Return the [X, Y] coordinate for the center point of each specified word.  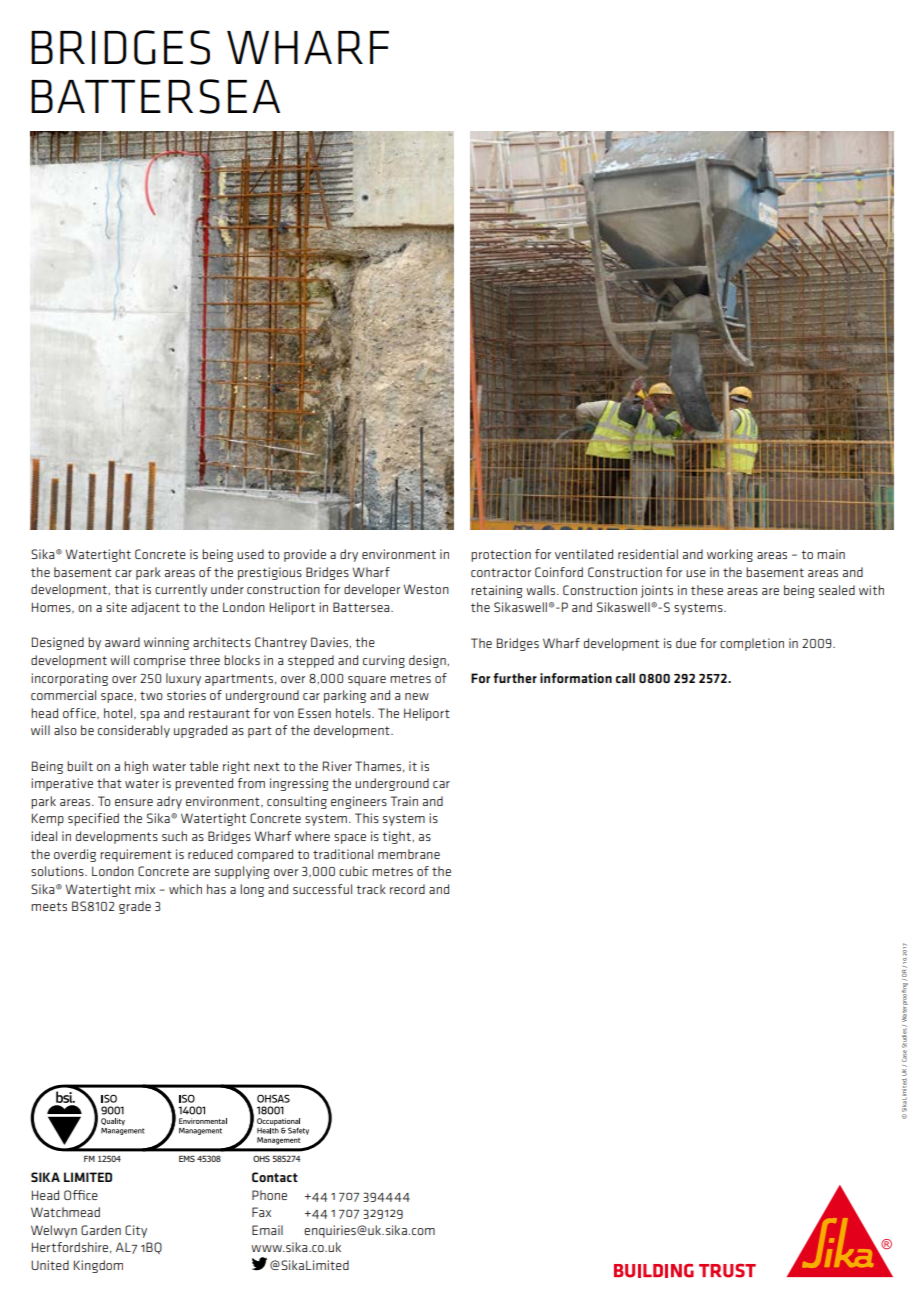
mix [145, 889]
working [730, 555]
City [136, 1231]
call [625, 678]
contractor [501, 572]
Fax [261, 1212]
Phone [269, 1195]
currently [181, 590]
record [407, 889]
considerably [134, 731]
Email [267, 1230]
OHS [261, 1158]
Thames [378, 766]
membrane [409, 854]
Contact [275, 1177]
